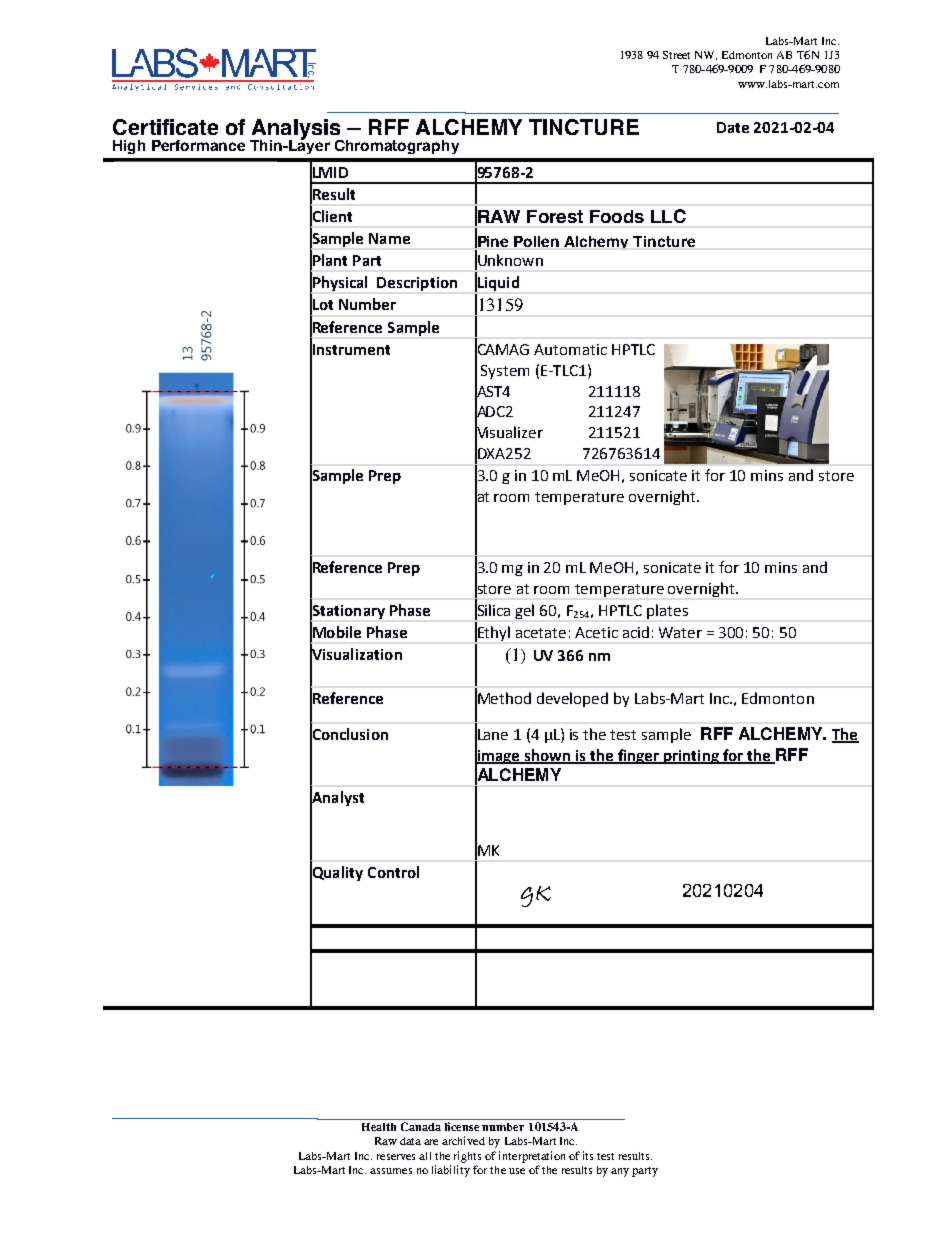 The image size is (952, 1233). I want to click on Visualization, so click(356, 654).
